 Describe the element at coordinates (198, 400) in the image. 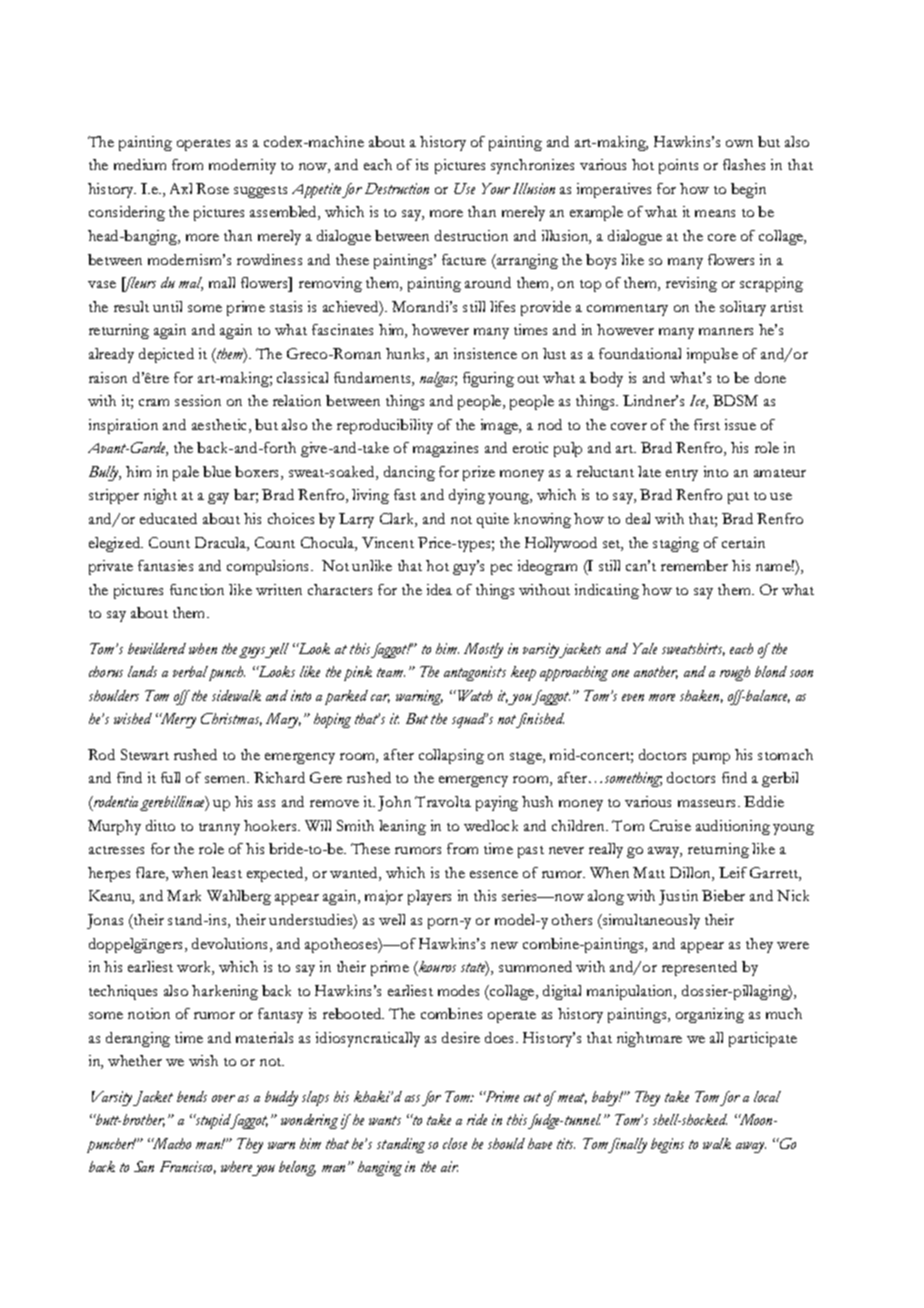

I see `session` at that location.
